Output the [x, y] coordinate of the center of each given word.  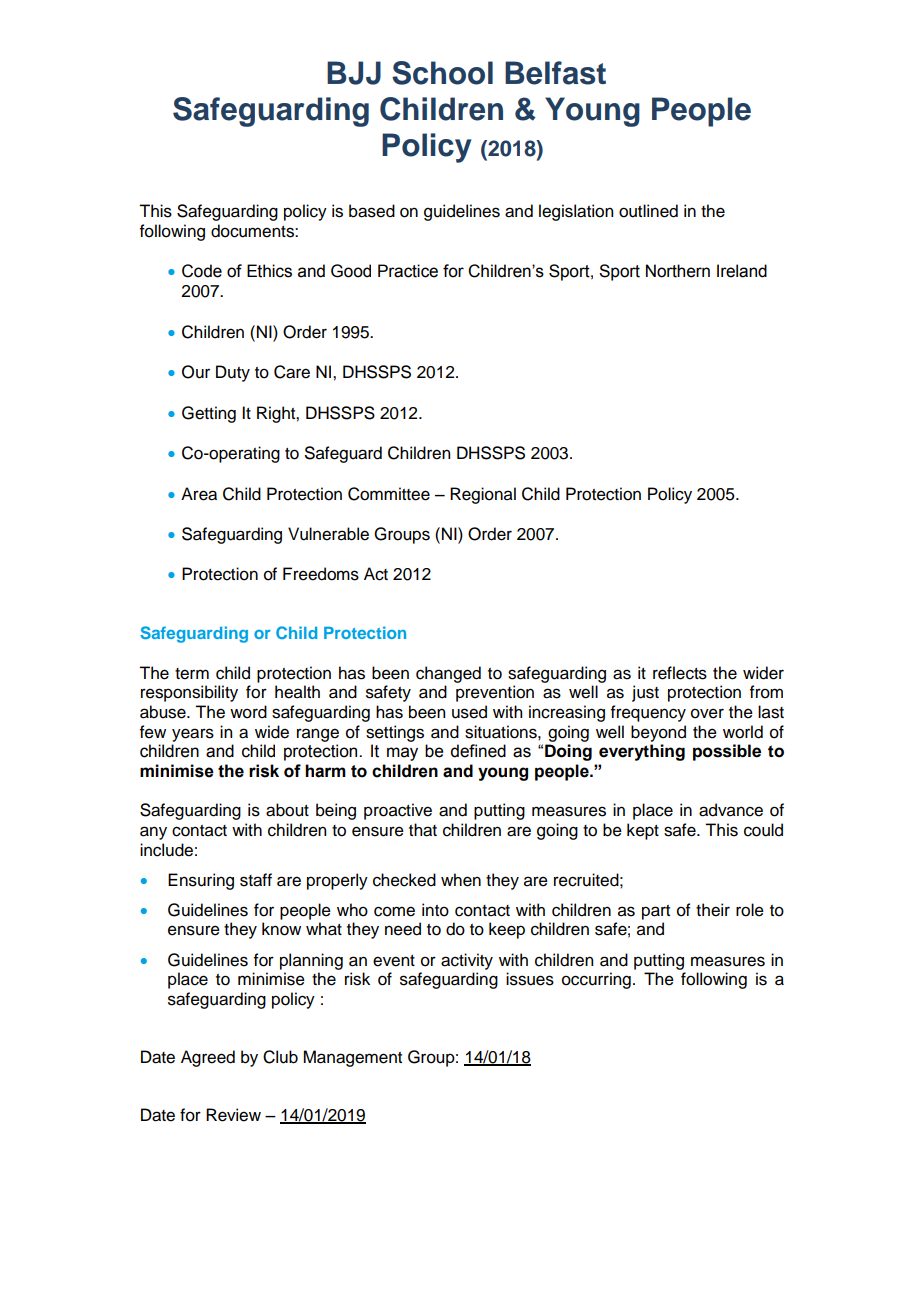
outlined [648, 211]
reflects [680, 673]
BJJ [354, 73]
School [442, 73]
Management [352, 1058]
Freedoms [321, 574]
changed [448, 674]
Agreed [208, 1058]
